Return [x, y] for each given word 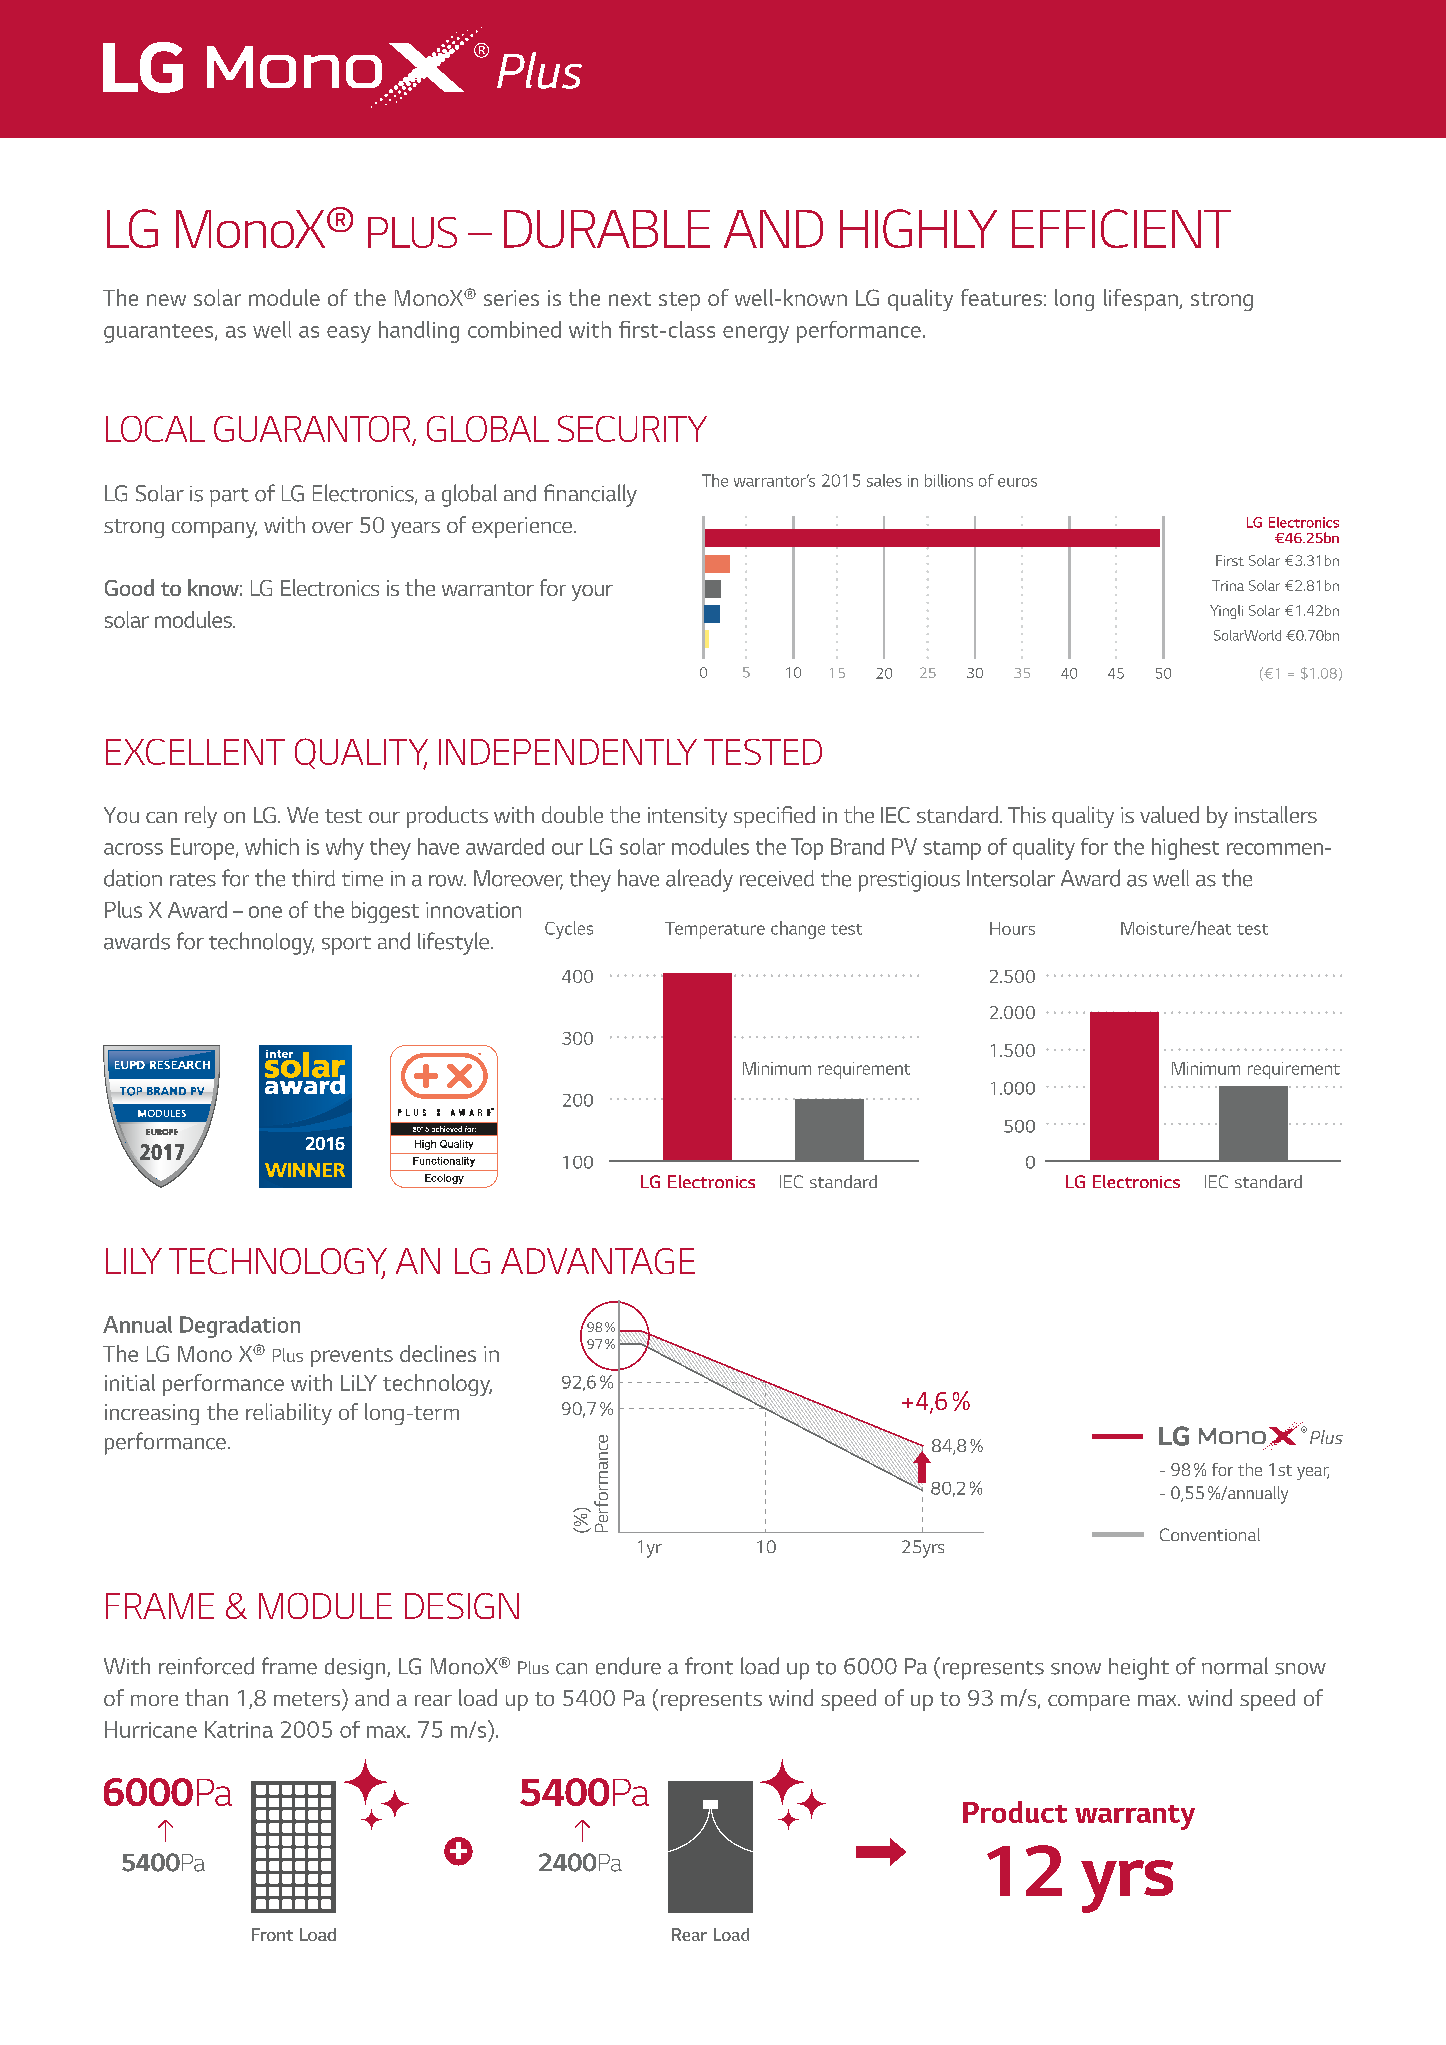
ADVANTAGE [598, 1261]
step [679, 301]
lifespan [1142, 300]
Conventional [1210, 1534]
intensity [687, 817]
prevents [352, 1357]
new [166, 300]
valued [1169, 814]
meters [307, 1699]
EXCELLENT [195, 752]
